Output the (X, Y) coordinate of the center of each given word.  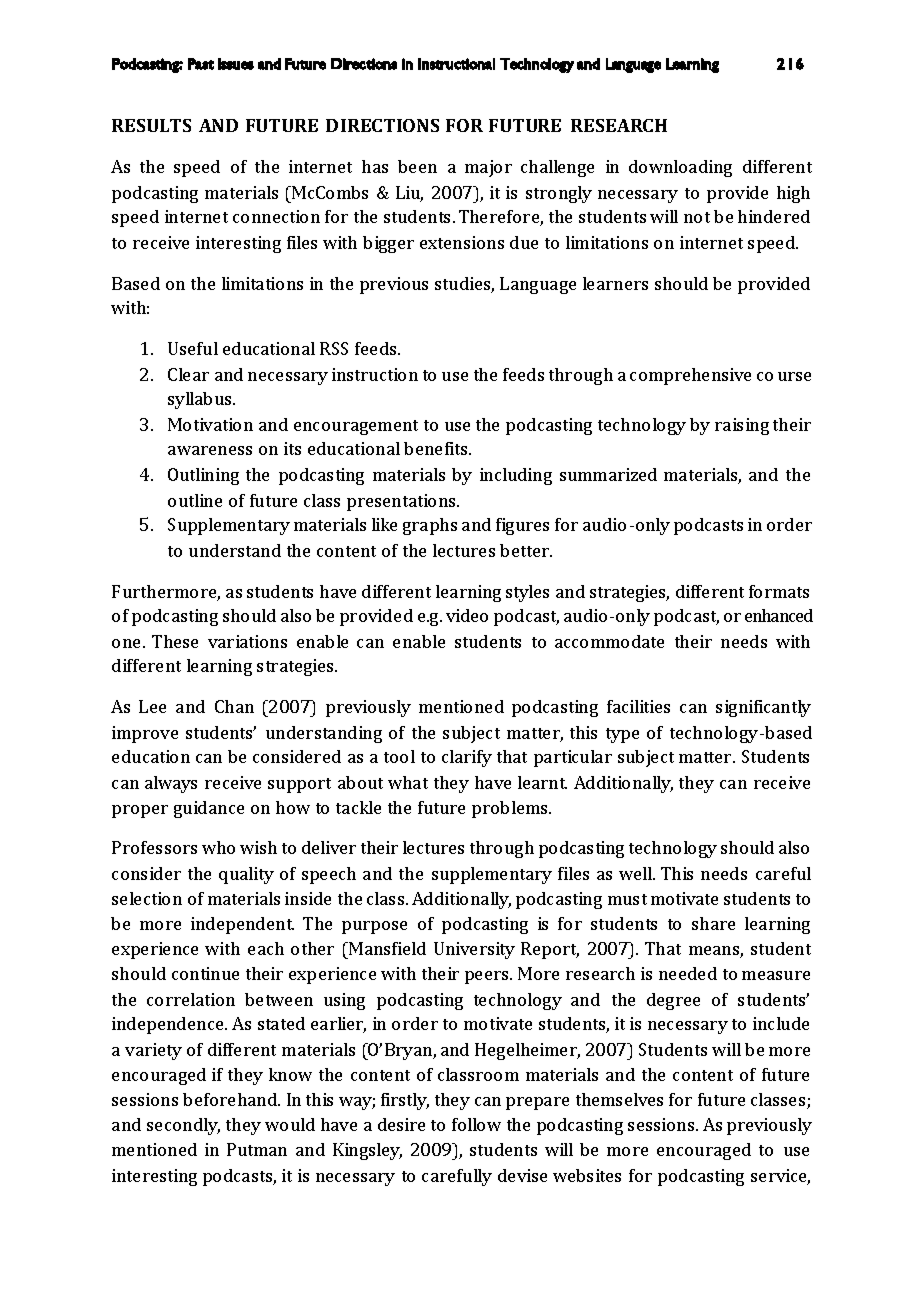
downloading (680, 168)
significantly (763, 708)
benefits (437, 448)
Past (201, 64)
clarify (467, 758)
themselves (619, 1099)
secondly (183, 1126)
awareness (210, 450)
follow (476, 1124)
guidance (209, 809)
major (488, 168)
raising (742, 426)
